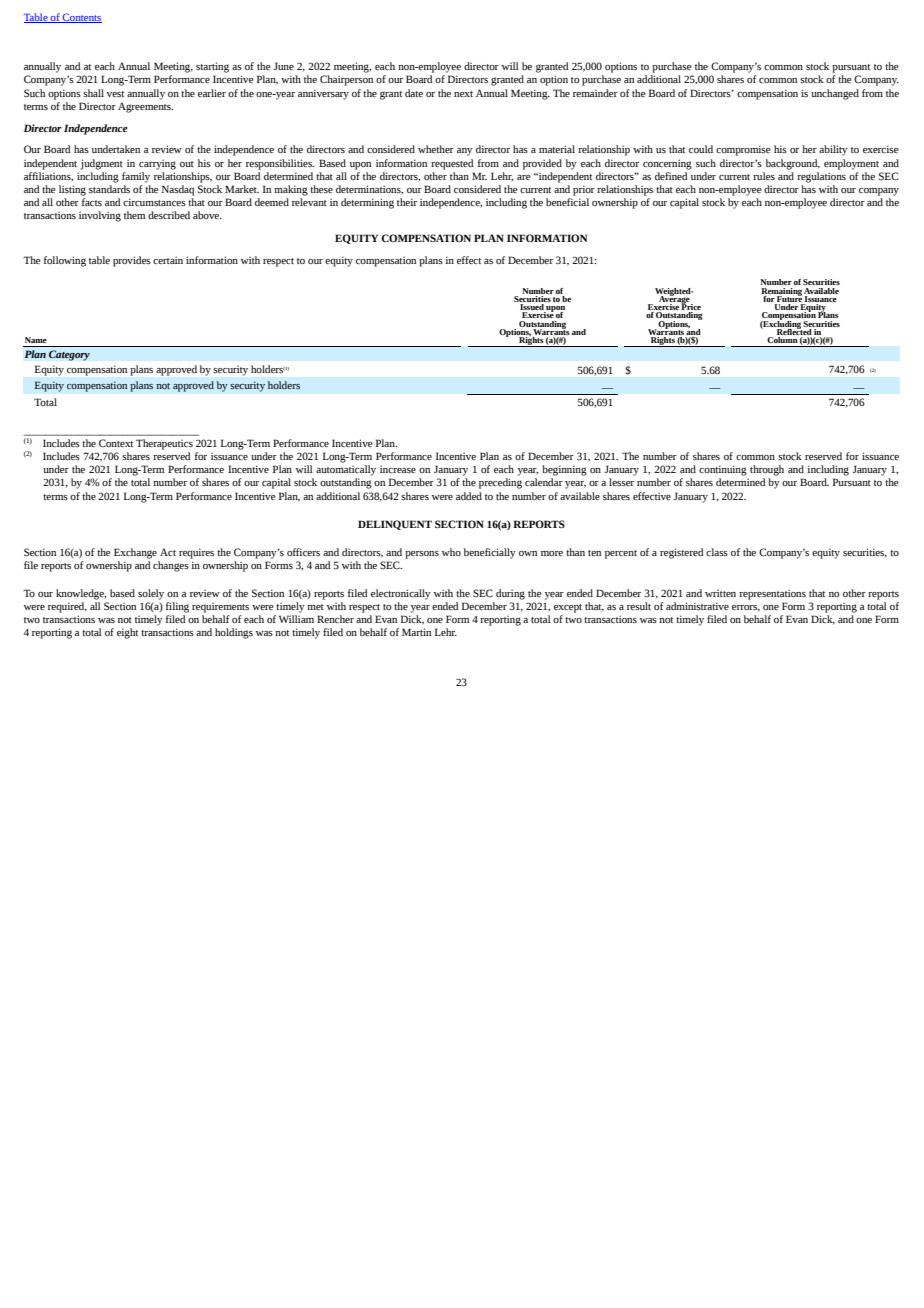 This document has height=1308, width=924. Describe the element at coordinates (136, 177) in the document. I see `family` at that location.
